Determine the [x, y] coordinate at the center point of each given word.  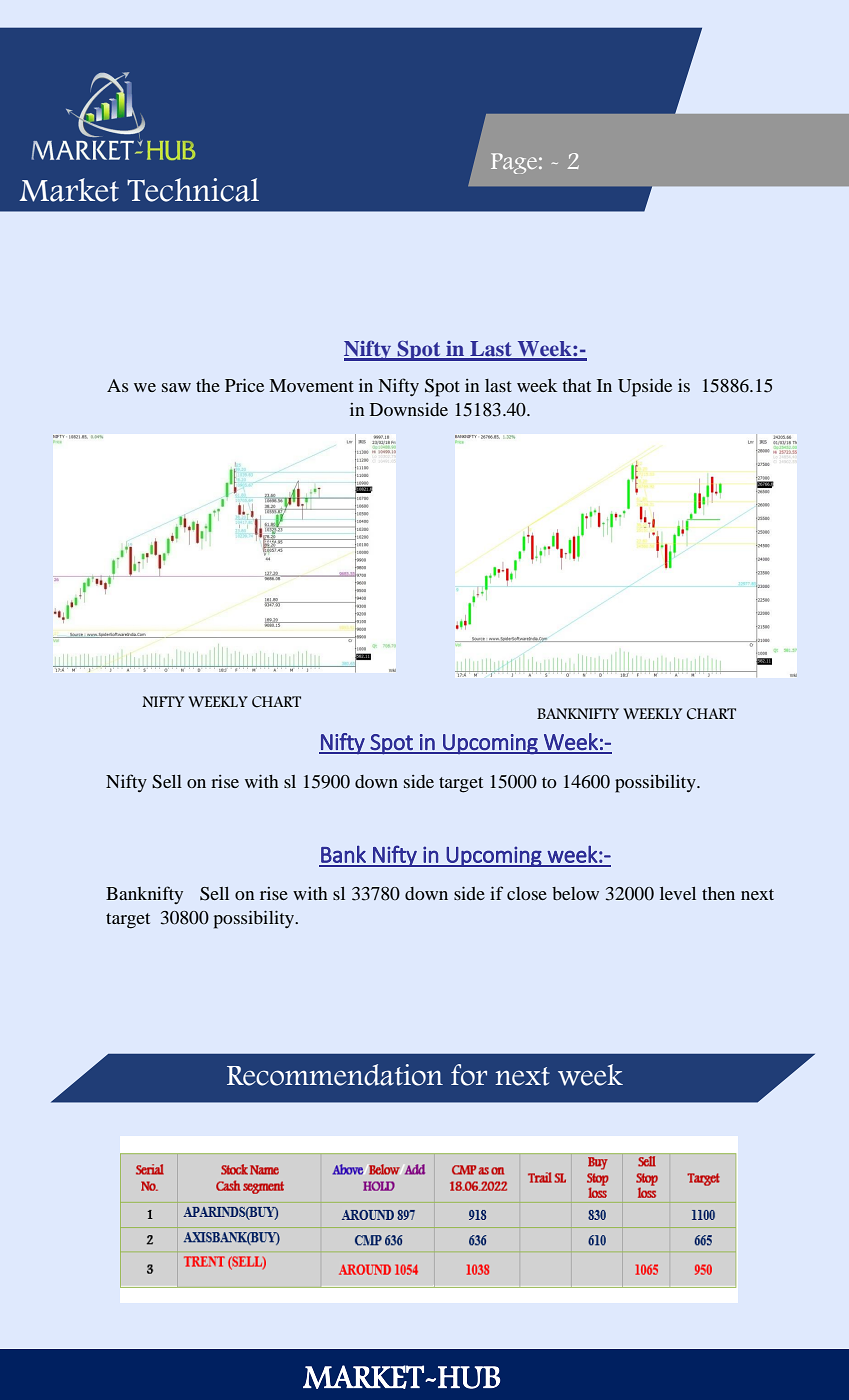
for [469, 1075]
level [678, 893]
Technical [193, 190]
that [576, 385]
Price [244, 385]
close [527, 893]
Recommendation [335, 1075]
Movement [311, 385]
